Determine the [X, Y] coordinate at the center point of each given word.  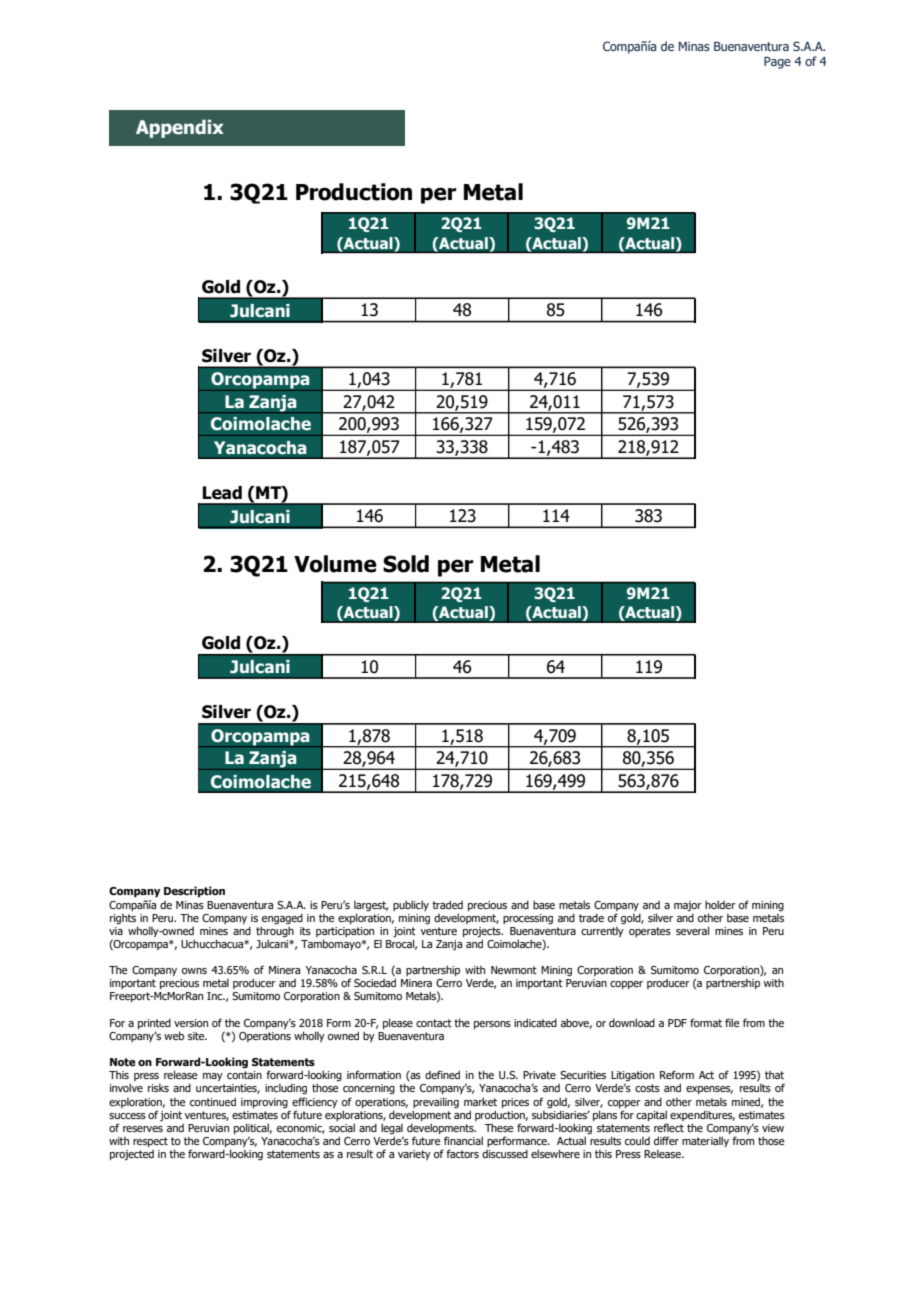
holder [720, 904]
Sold [406, 564]
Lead [222, 493]
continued [213, 1101]
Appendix [180, 128]
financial [463, 1140]
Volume [335, 564]
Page [777, 63]
